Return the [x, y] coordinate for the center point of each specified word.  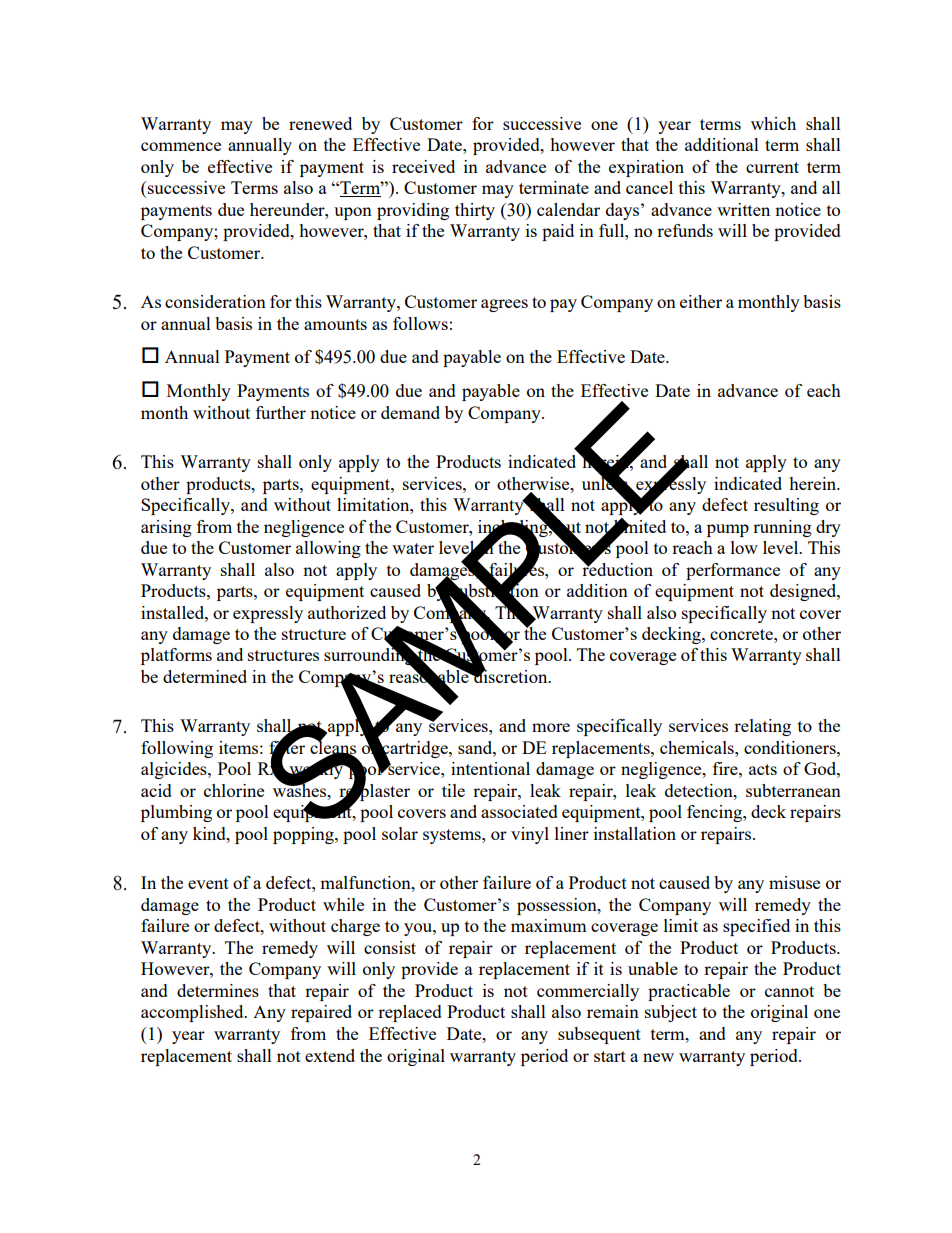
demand [410, 412]
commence [181, 146]
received [423, 166]
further [281, 412]
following [177, 749]
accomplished [193, 1013]
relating [762, 727]
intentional [490, 768]
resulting [786, 506]
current [772, 167]
